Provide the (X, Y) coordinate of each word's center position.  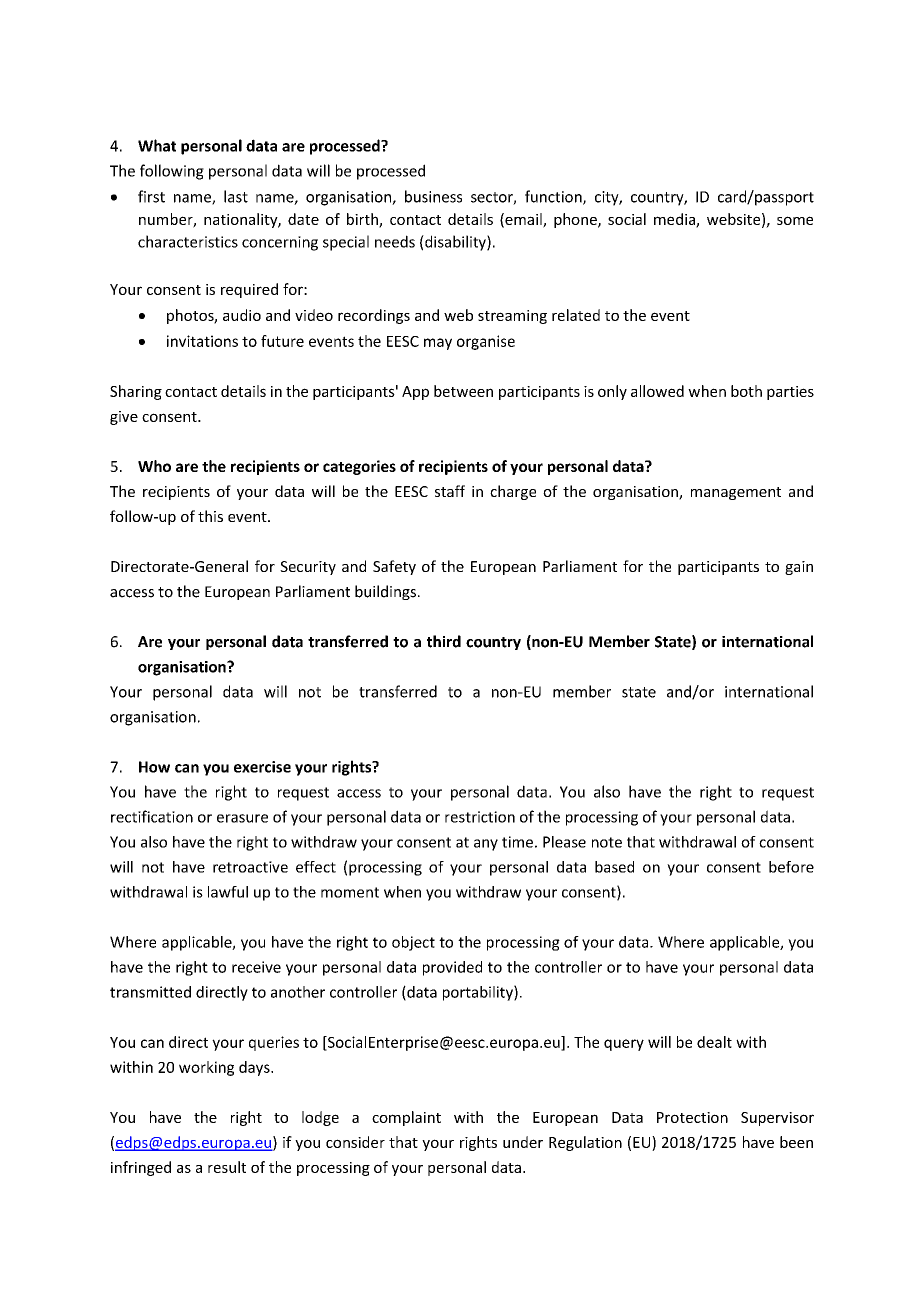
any (486, 845)
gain (799, 568)
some (795, 220)
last (236, 196)
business (433, 196)
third (444, 641)
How (154, 767)
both (746, 391)
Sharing (136, 392)
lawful (228, 892)
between (463, 391)
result (227, 1167)
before (791, 867)
